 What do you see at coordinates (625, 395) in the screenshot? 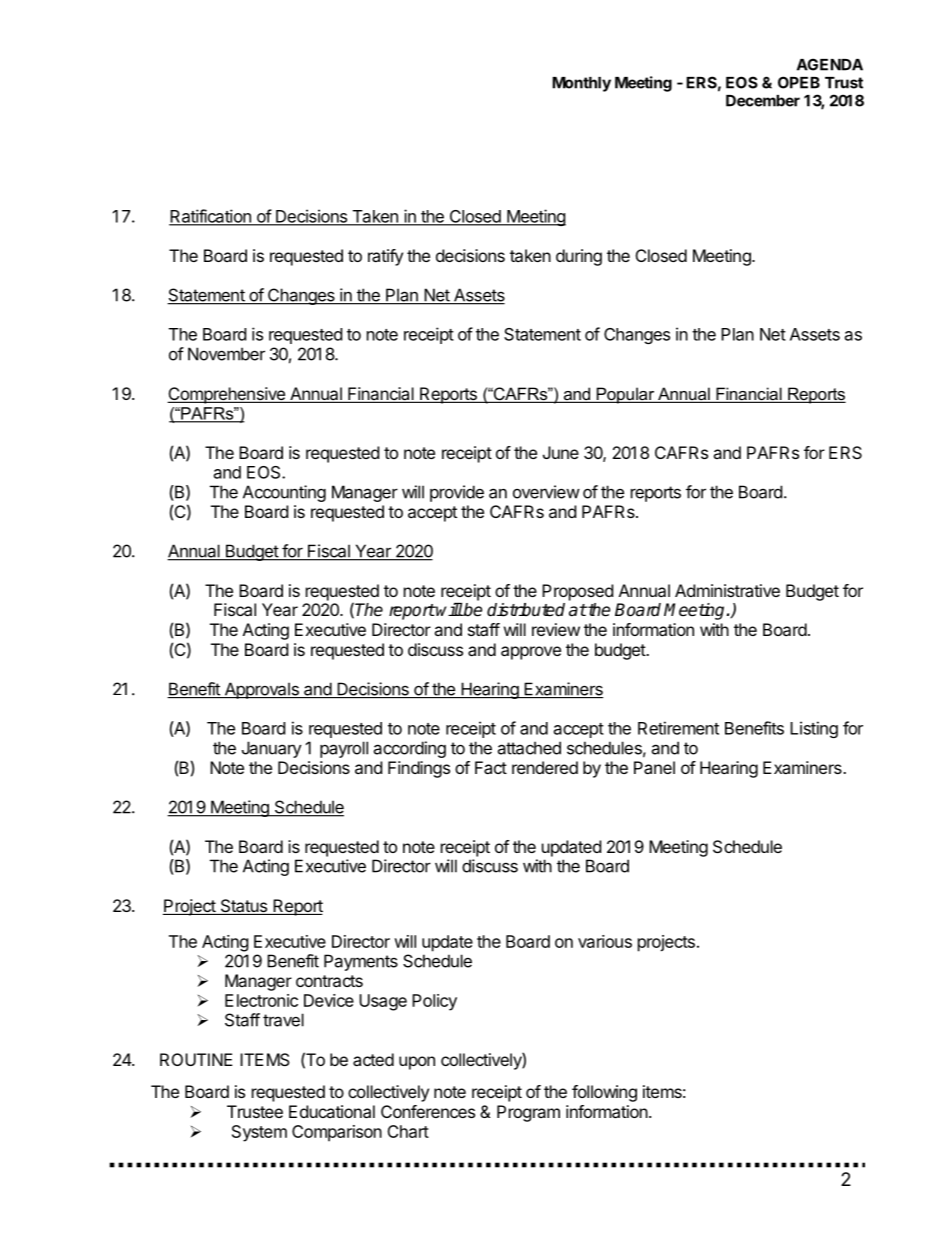
I see `Popular` at bounding box center [625, 395].
